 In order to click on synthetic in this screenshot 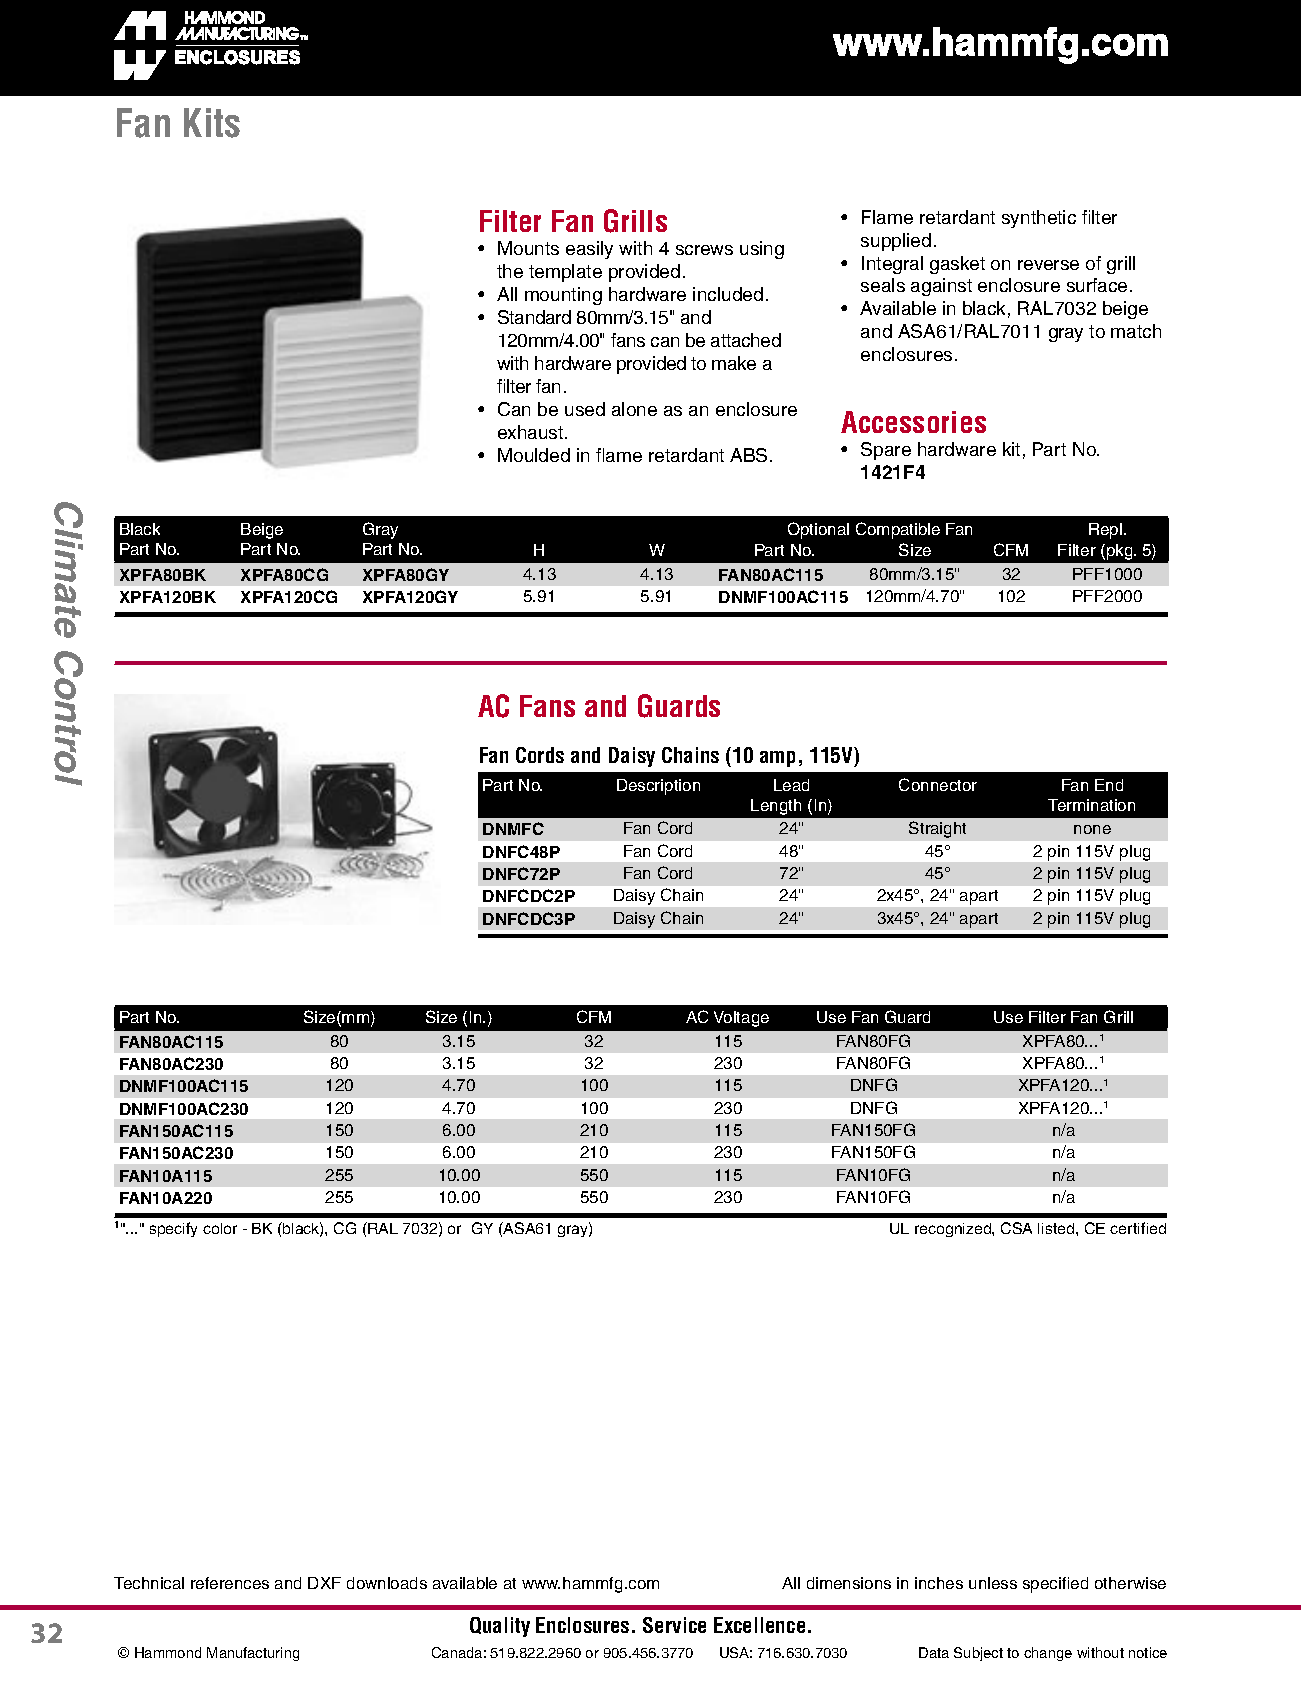, I will do `click(1039, 219)`.
